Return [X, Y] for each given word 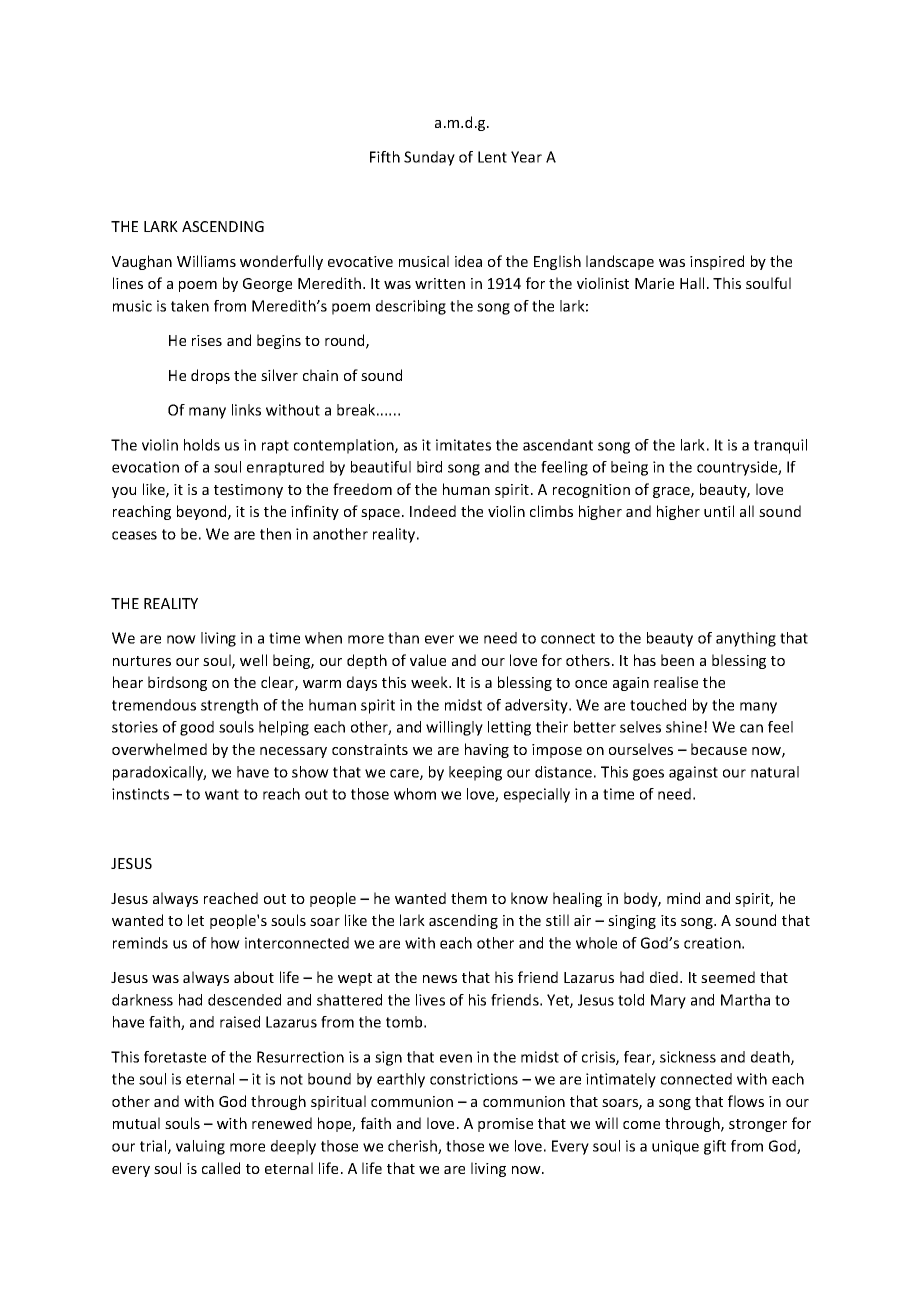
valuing [200, 1147]
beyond [203, 512]
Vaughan [142, 262]
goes [648, 775]
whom [415, 794]
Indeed [433, 511]
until [719, 511]
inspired [717, 262]
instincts [140, 794]
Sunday [429, 158]
